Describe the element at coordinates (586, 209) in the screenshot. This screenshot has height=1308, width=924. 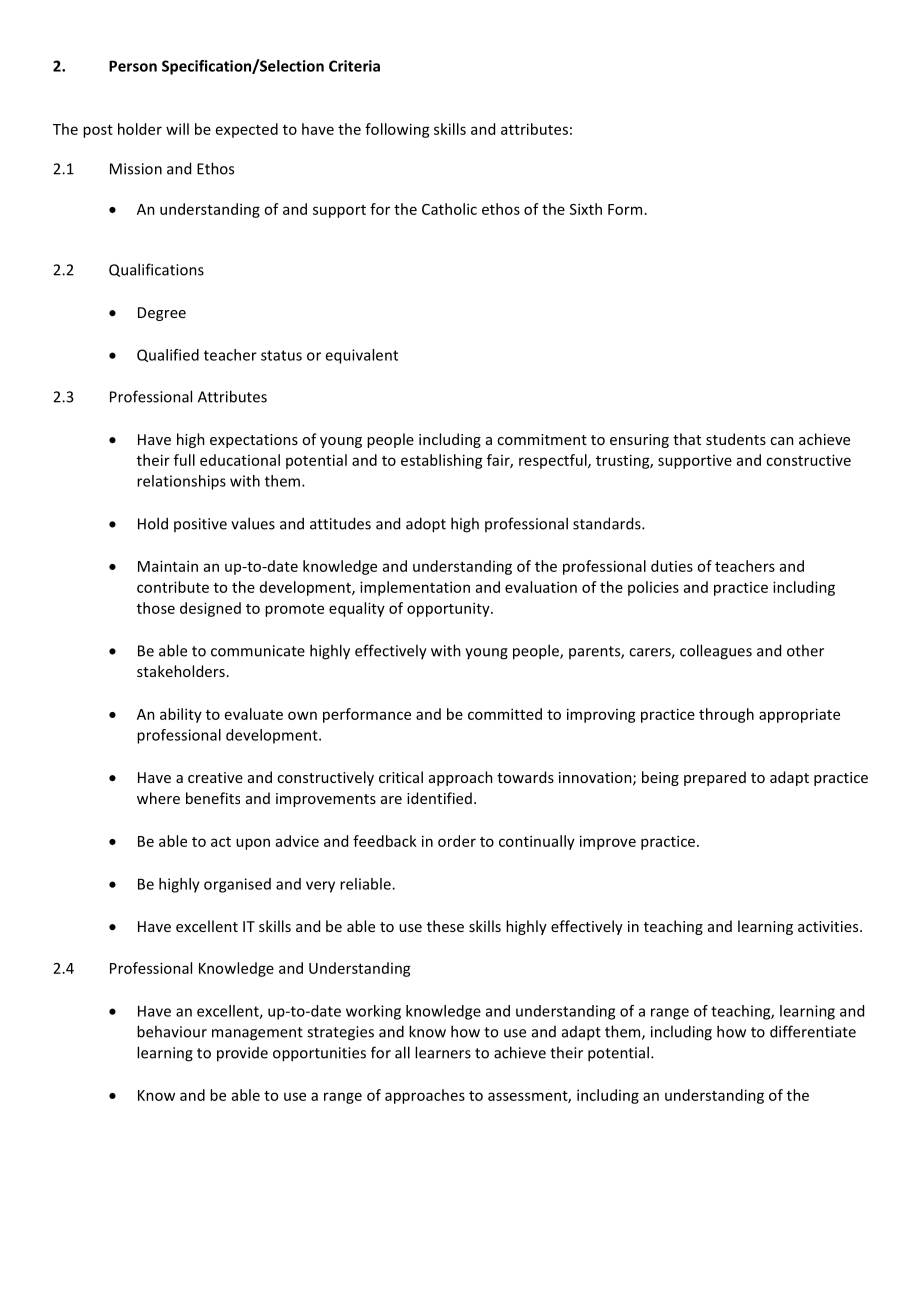
I see `Sixth` at that location.
